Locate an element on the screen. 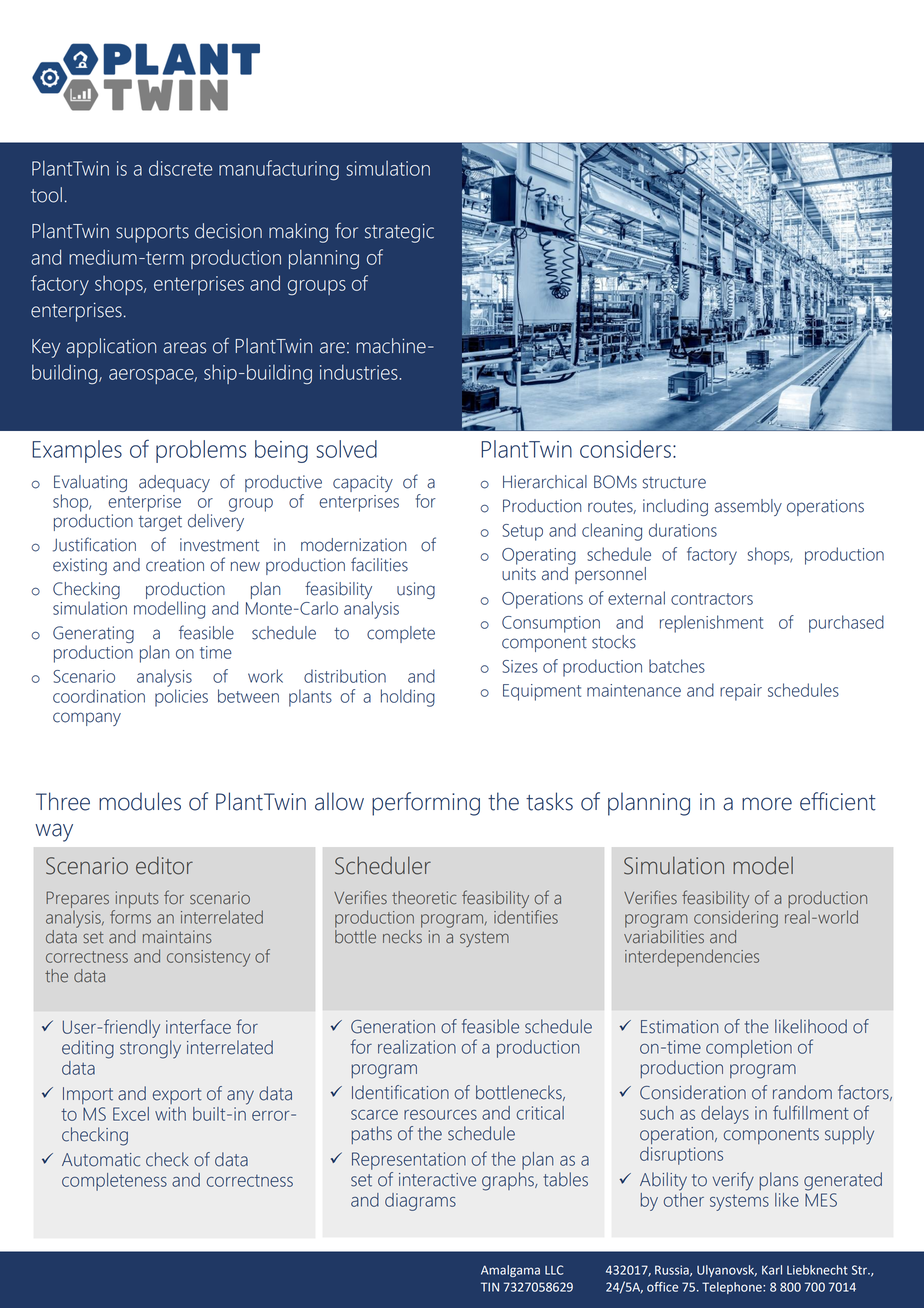 The image size is (924, 1308). Automatic is located at coordinates (101, 1160).
